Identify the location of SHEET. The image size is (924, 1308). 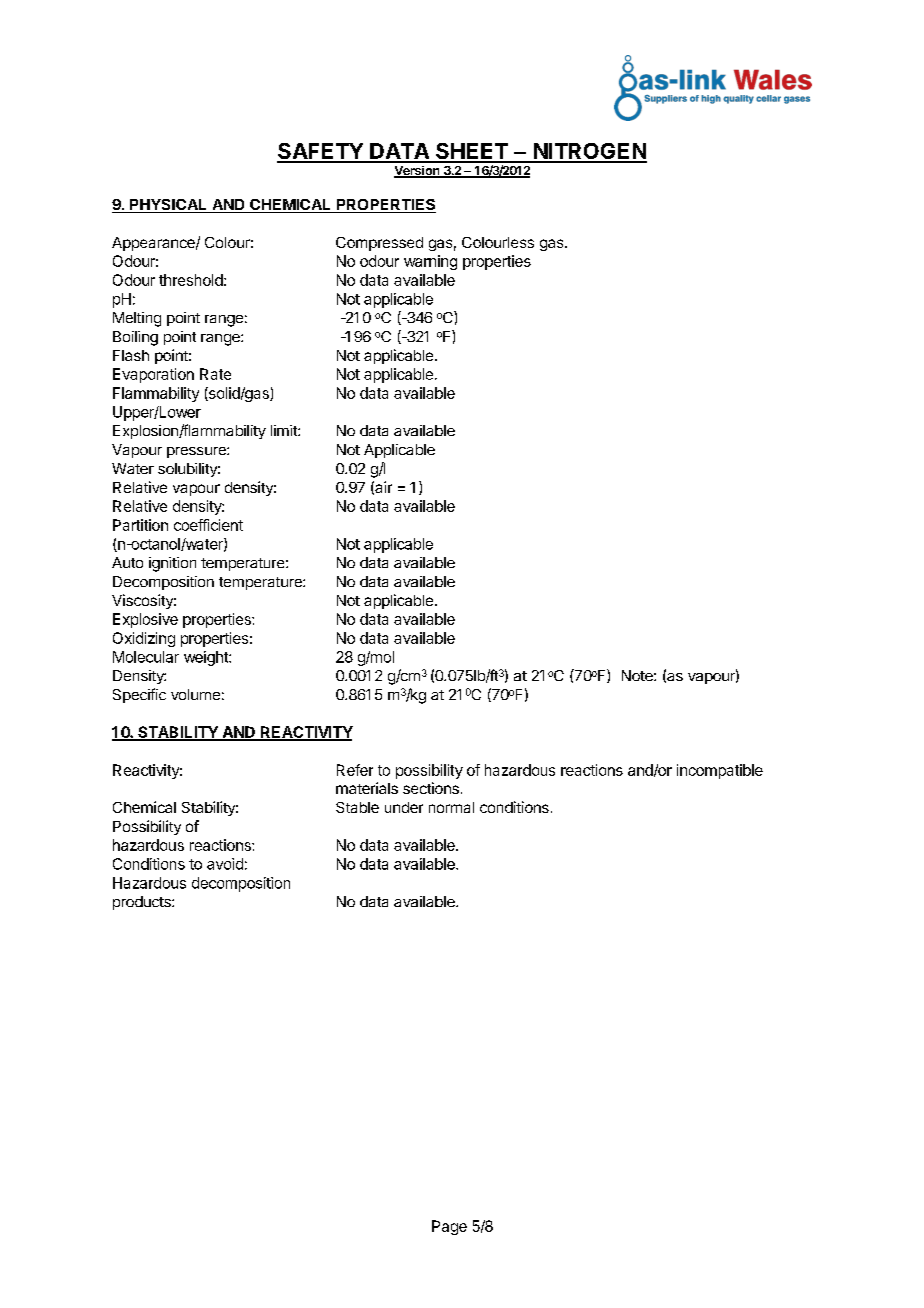
(472, 152).
